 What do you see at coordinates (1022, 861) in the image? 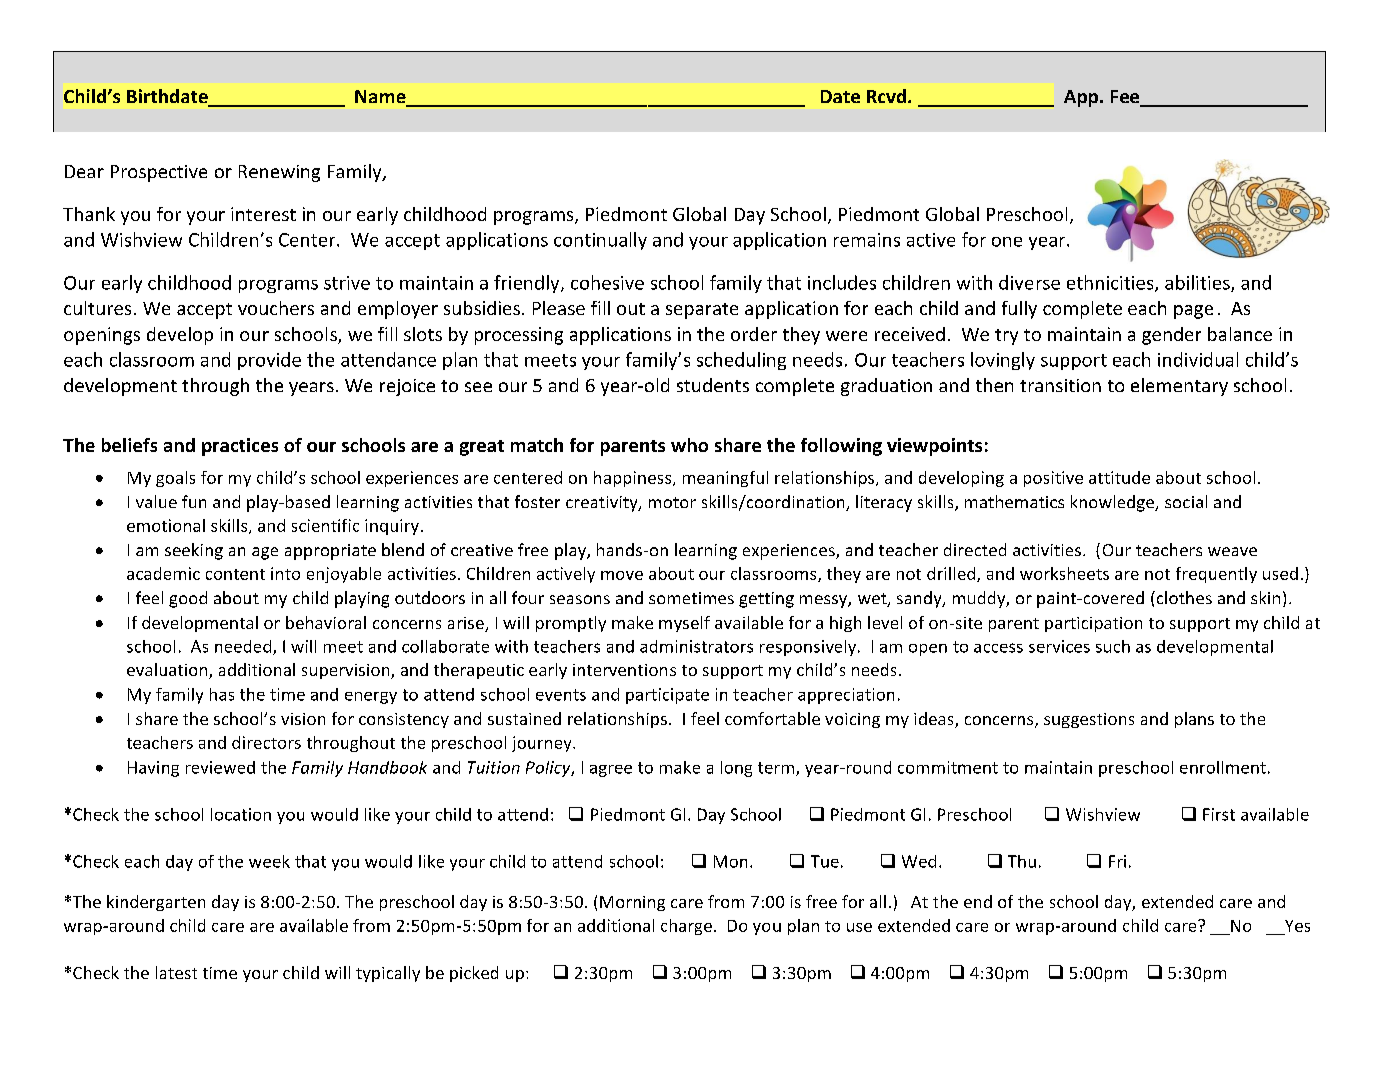
I see `Thu` at bounding box center [1022, 861].
